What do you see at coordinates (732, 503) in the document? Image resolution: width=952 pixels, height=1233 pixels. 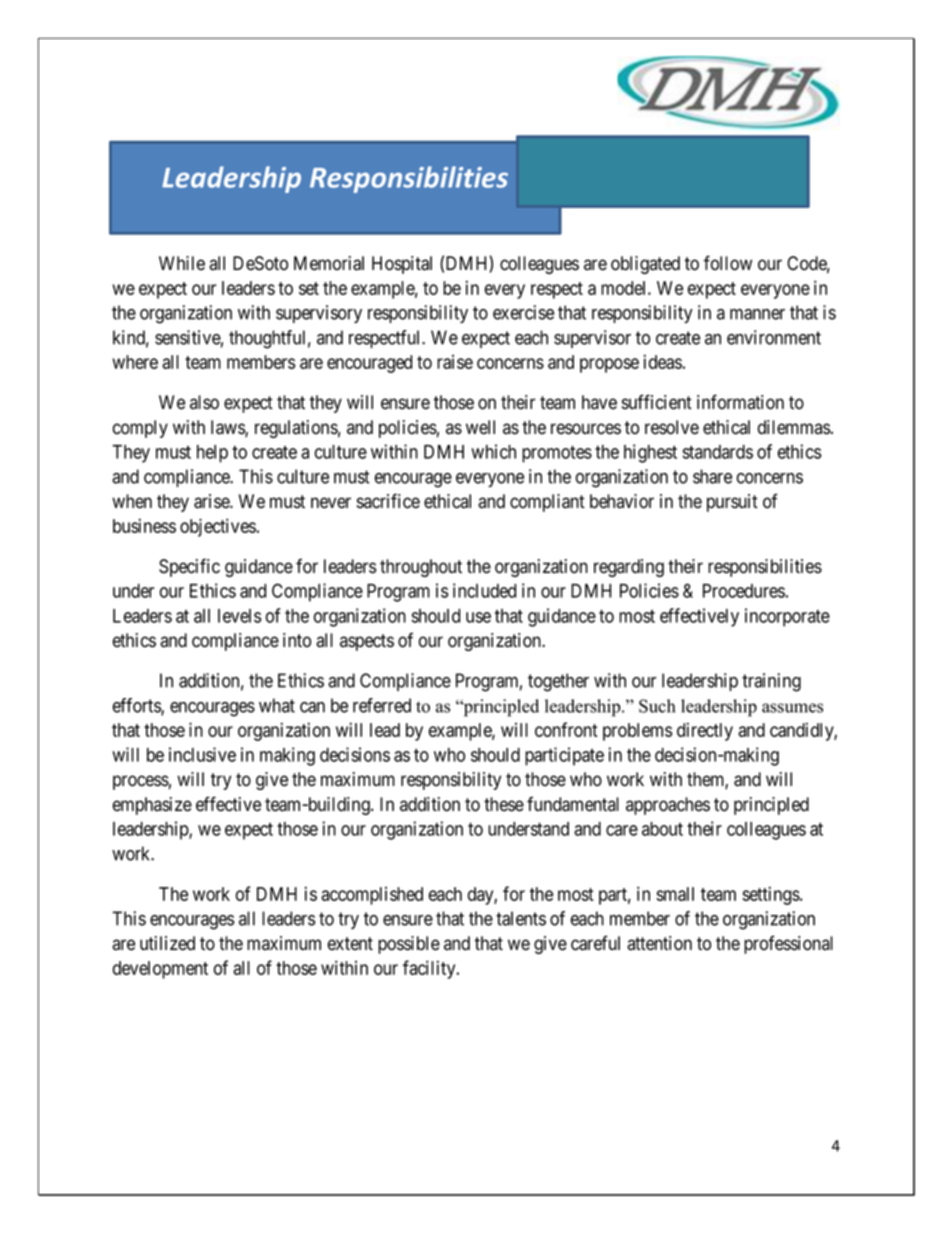 I see `pursuit` at bounding box center [732, 503].
